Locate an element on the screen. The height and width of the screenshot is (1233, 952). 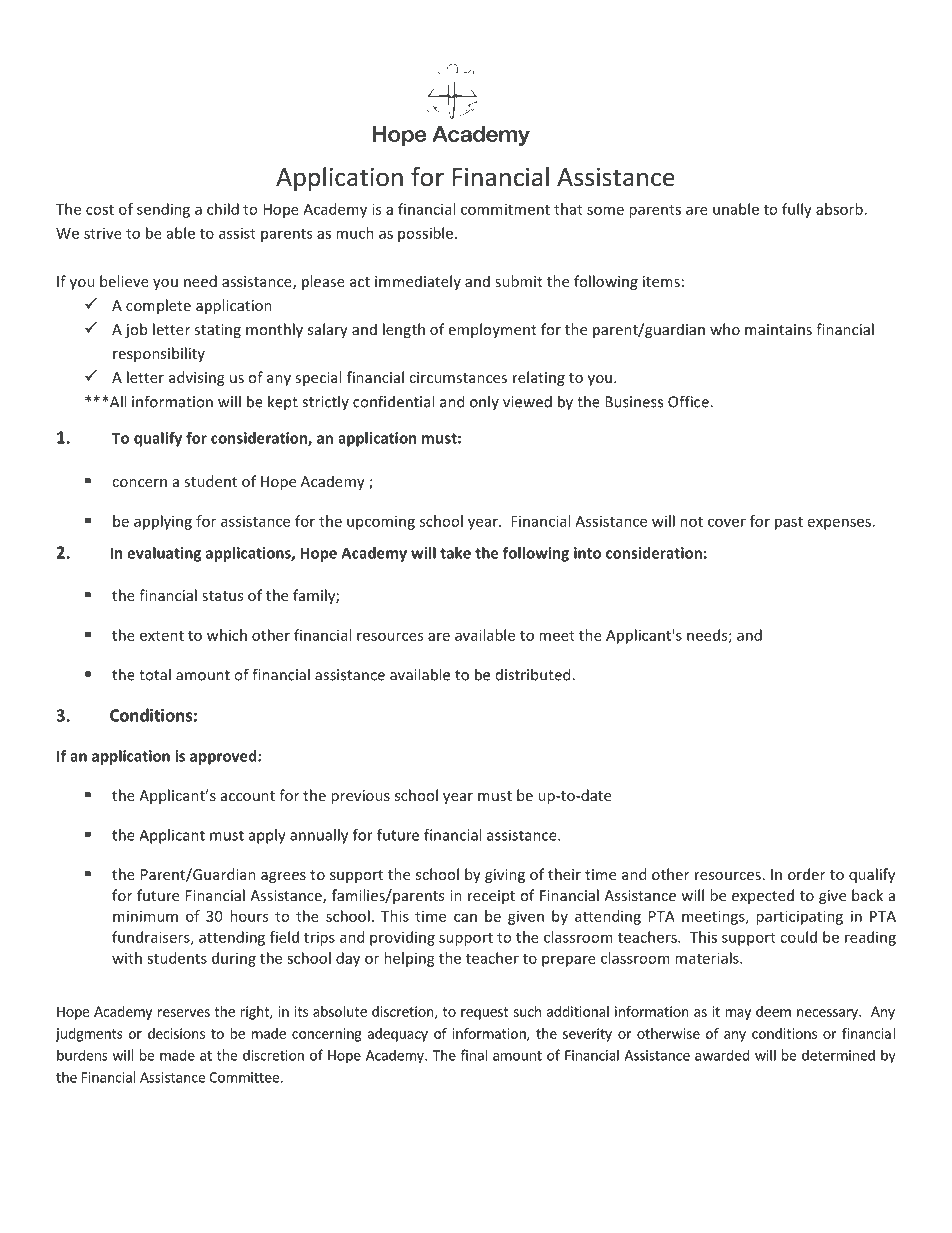
order is located at coordinates (806, 874).
